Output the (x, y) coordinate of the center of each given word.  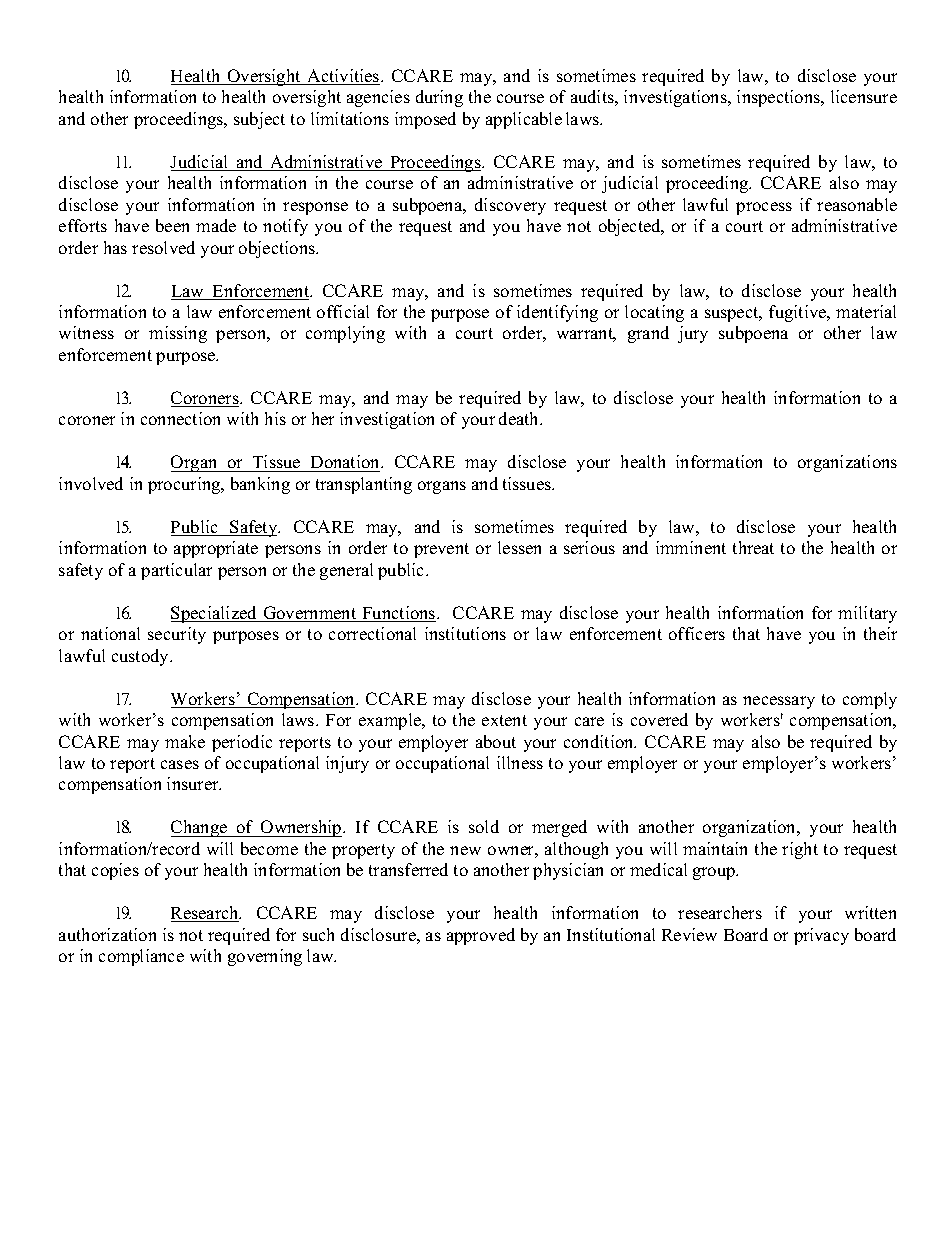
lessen (519, 547)
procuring (185, 485)
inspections (780, 98)
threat (753, 547)
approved (481, 936)
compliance (141, 957)
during (439, 98)
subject (259, 120)
